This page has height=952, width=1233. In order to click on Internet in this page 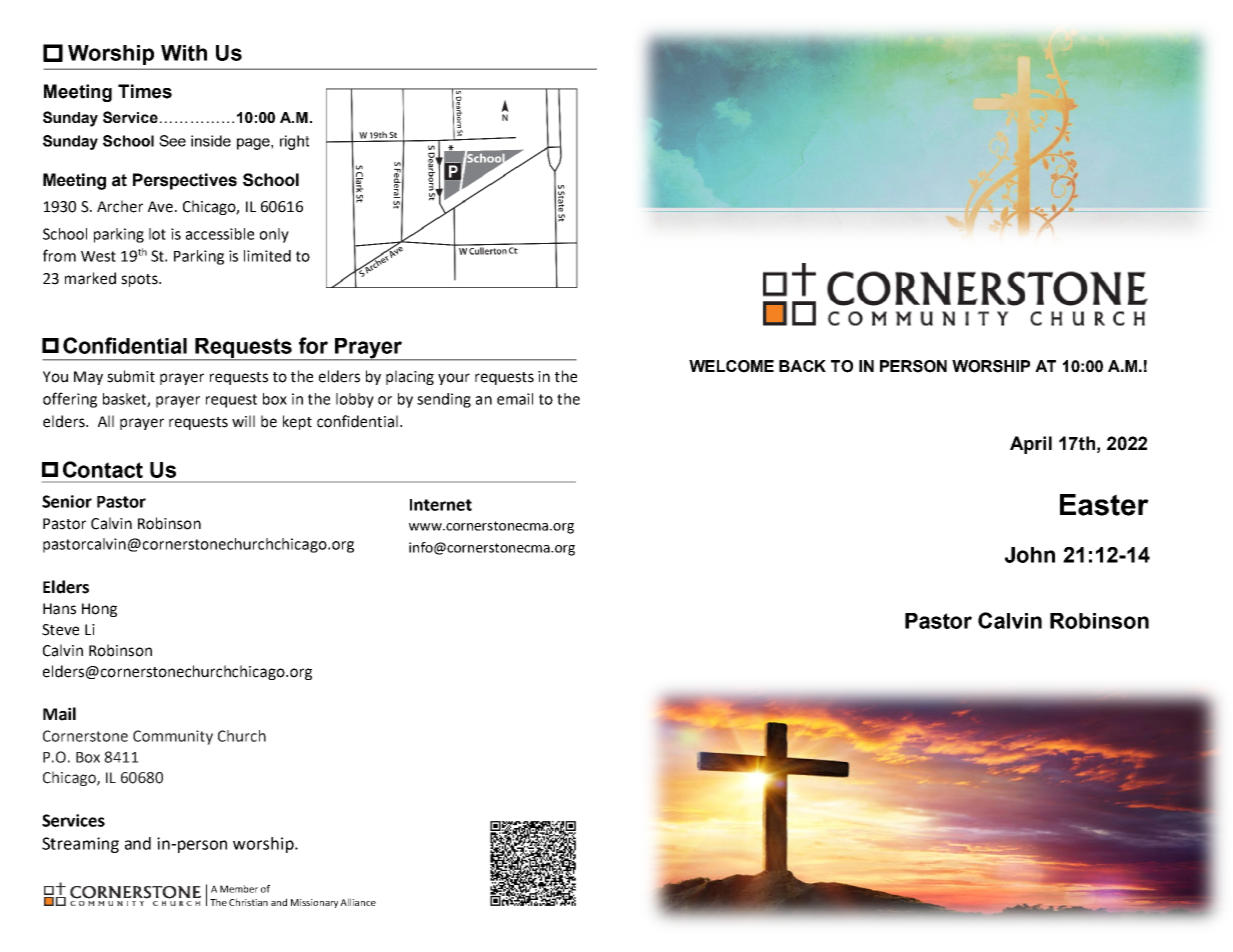, I will do `click(441, 505)`.
